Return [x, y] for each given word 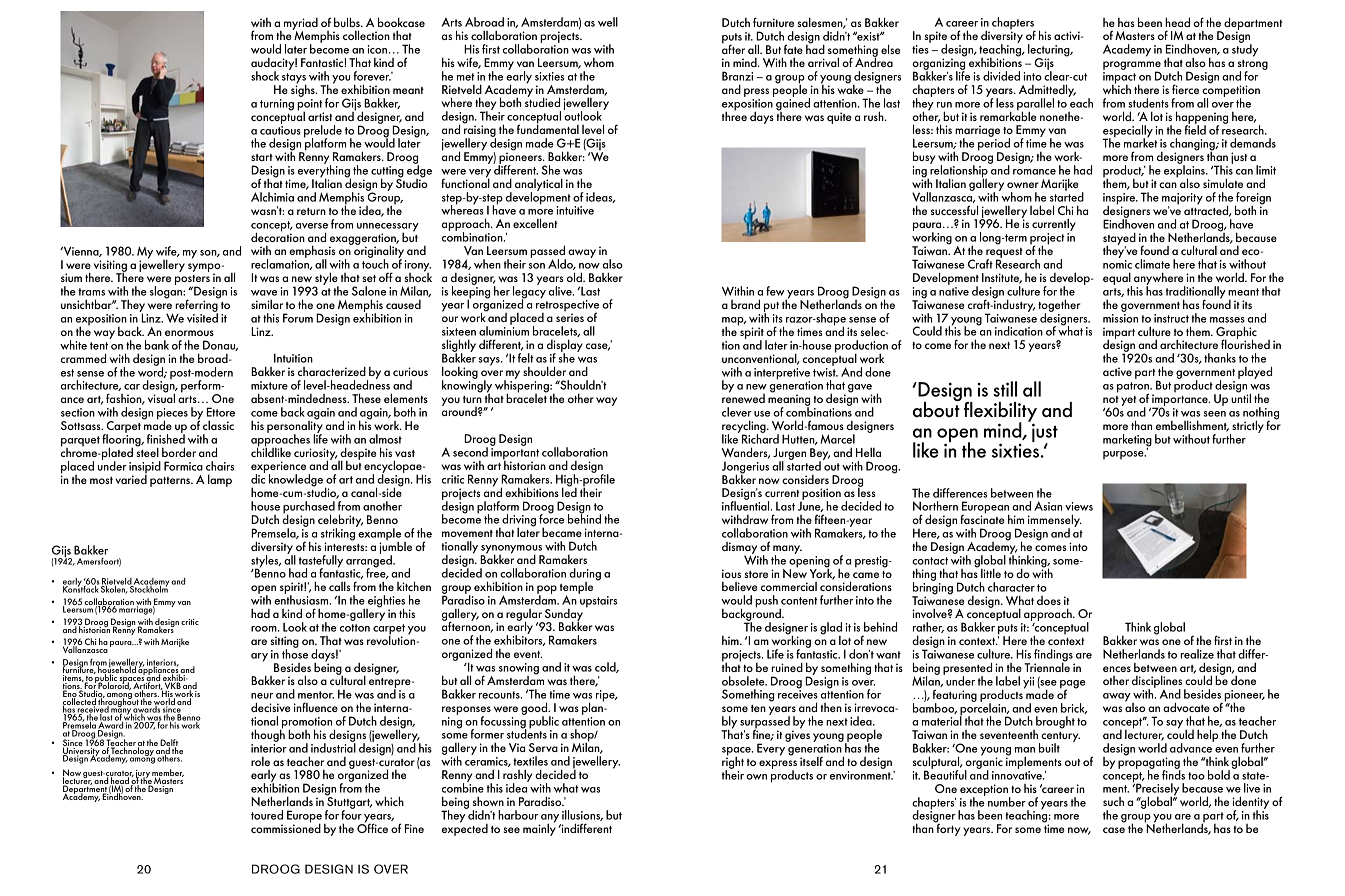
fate [793, 49]
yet [1128, 401]
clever [737, 412]
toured [267, 815]
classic [218, 425]
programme [1132, 66]
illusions [582, 815]
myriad [301, 25]
